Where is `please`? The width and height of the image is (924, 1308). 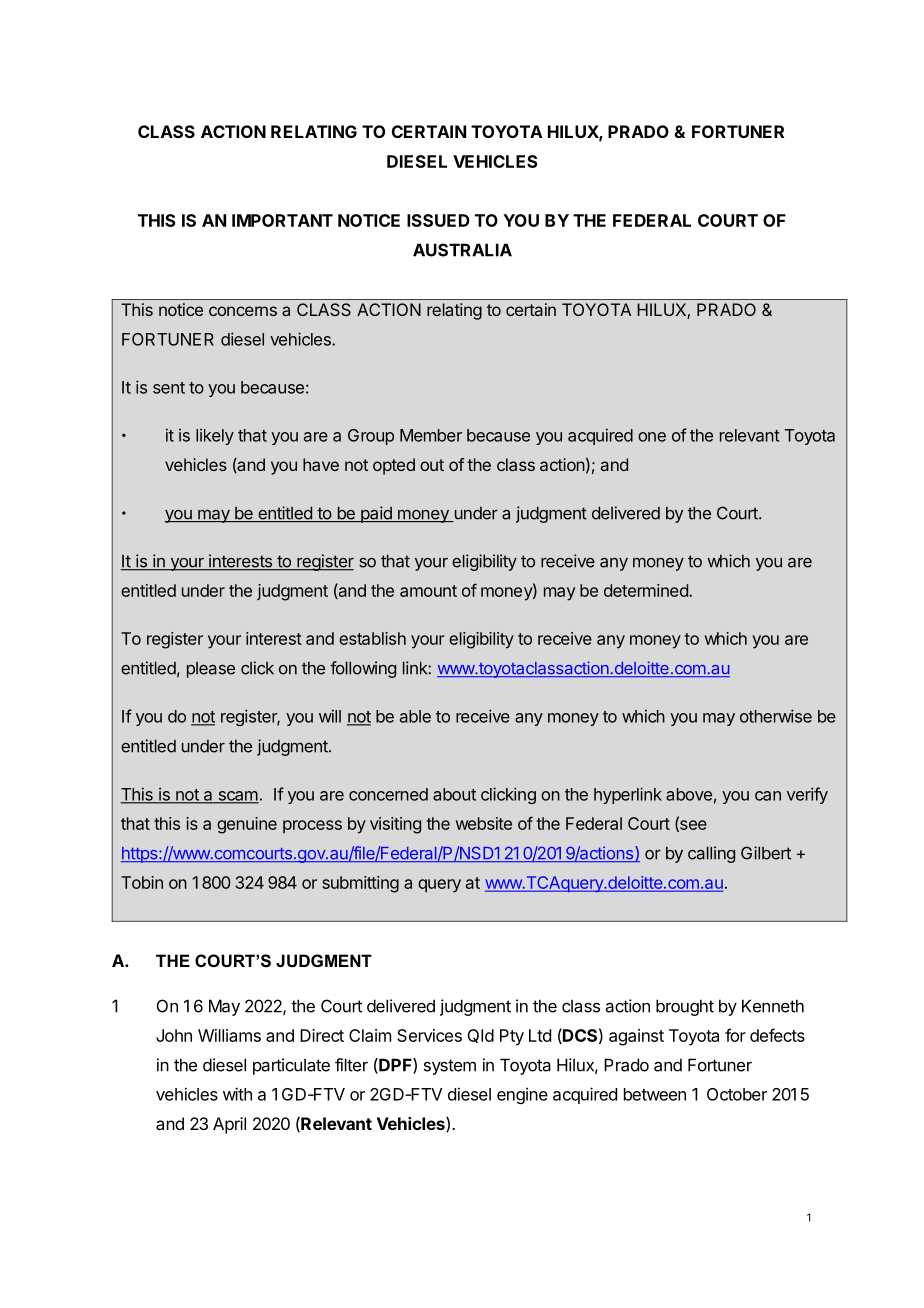
please is located at coordinates (211, 670).
